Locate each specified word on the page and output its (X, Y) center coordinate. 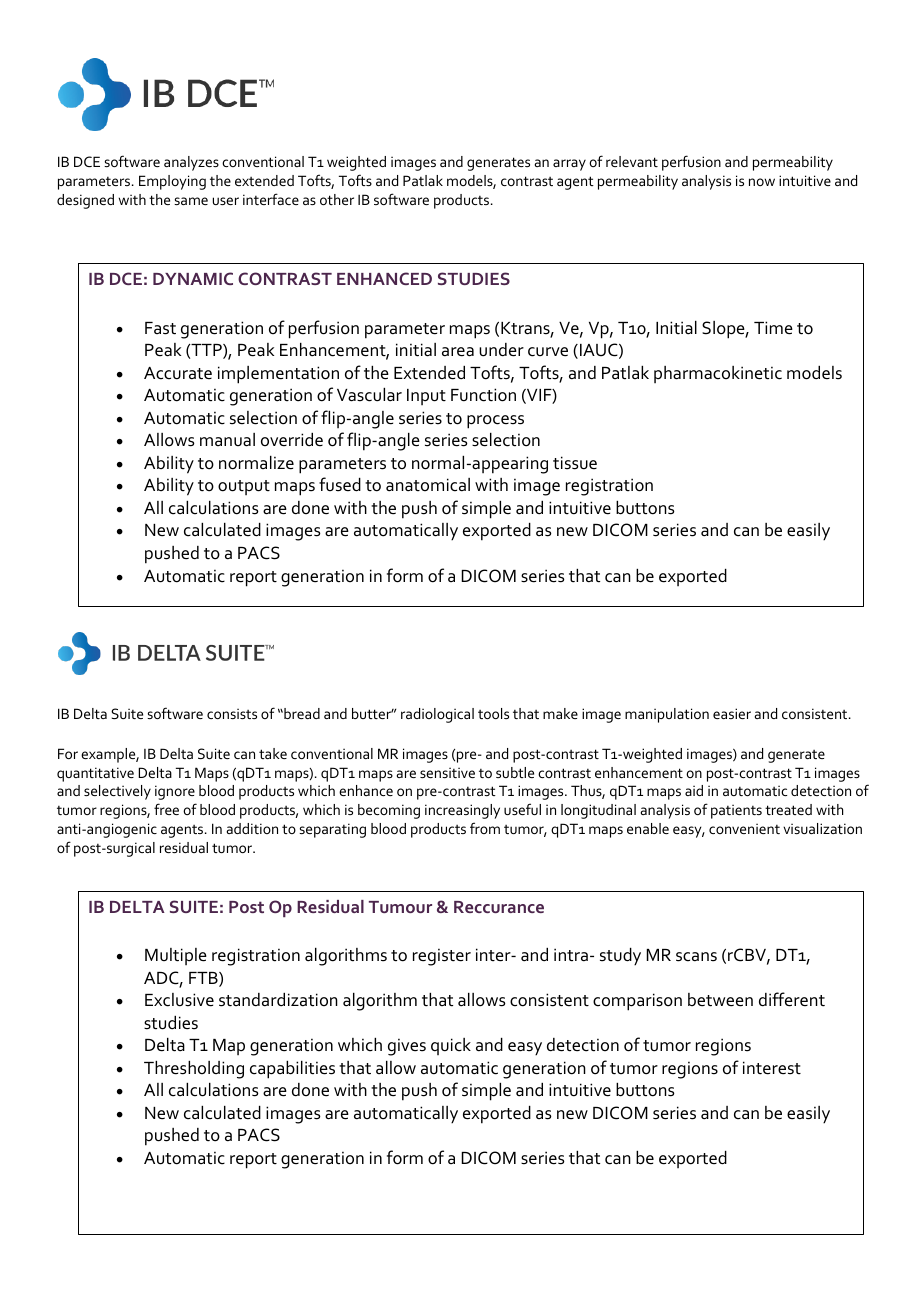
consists (232, 713)
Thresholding (194, 1070)
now (762, 182)
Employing (172, 182)
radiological (437, 715)
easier (732, 713)
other (337, 199)
